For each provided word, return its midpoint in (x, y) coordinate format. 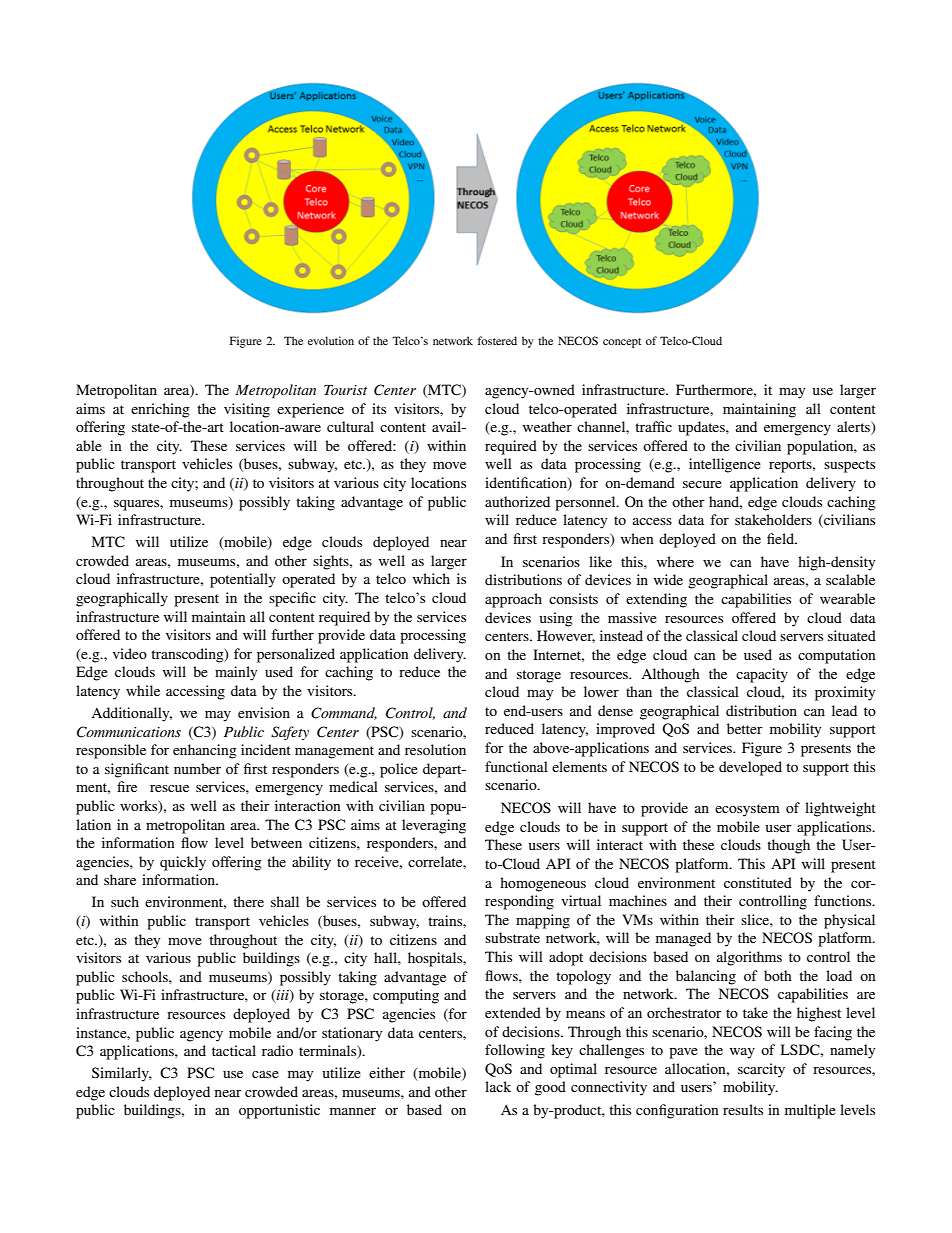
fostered (497, 340)
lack (498, 1086)
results (743, 1109)
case (265, 1074)
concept (622, 343)
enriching (160, 410)
